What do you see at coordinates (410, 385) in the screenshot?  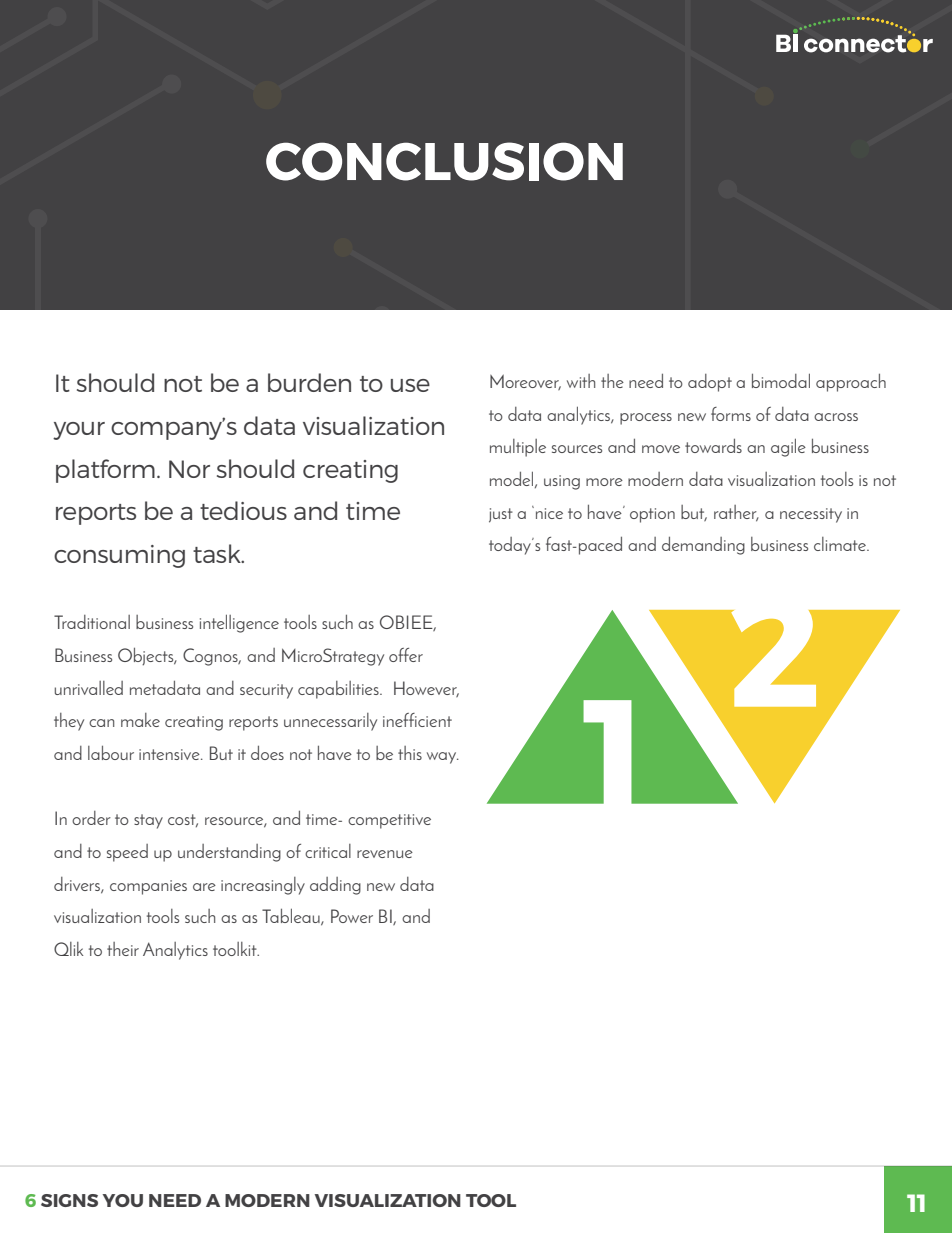 I see `use` at bounding box center [410, 385].
